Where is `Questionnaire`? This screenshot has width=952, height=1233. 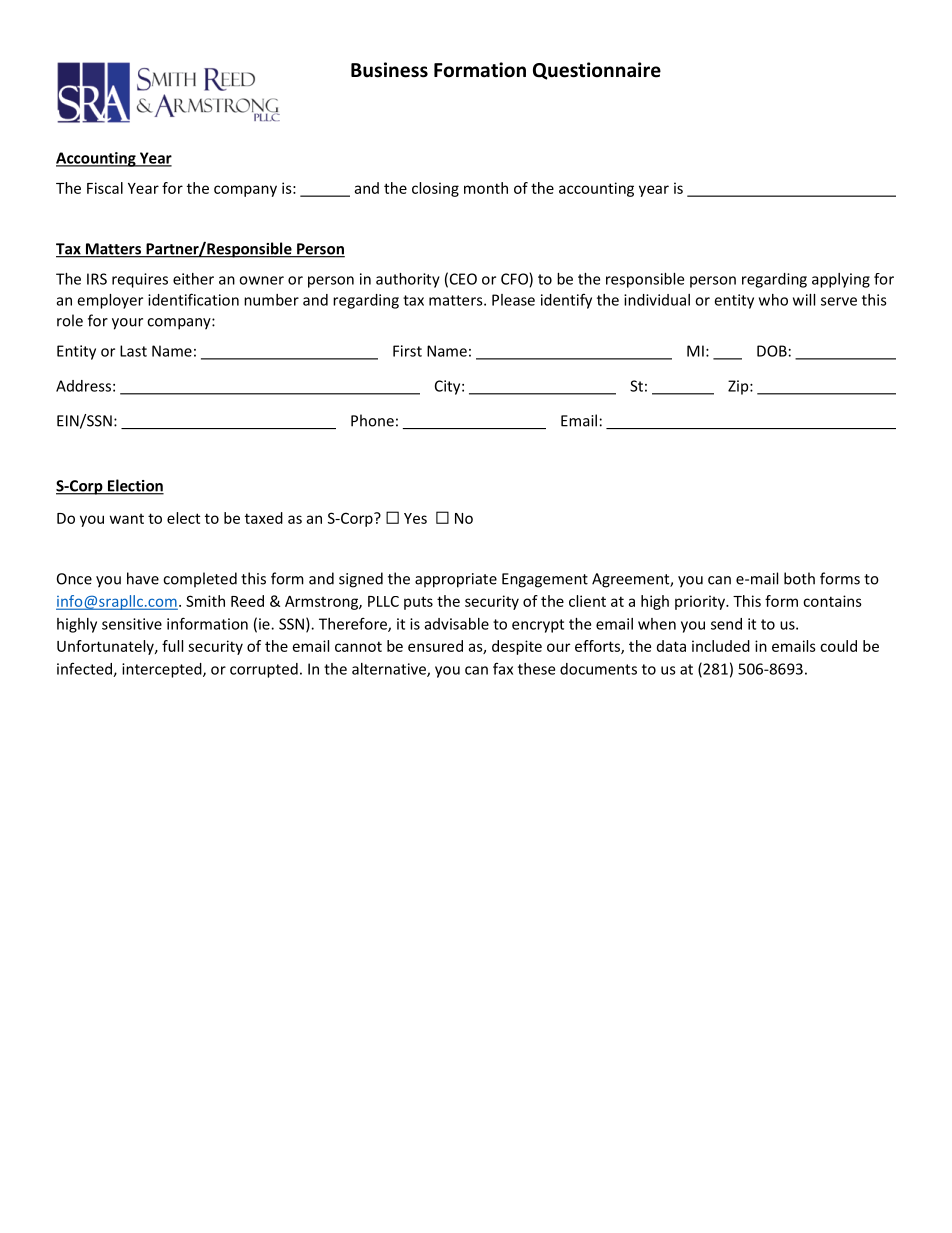
Questionnaire is located at coordinates (597, 71).
